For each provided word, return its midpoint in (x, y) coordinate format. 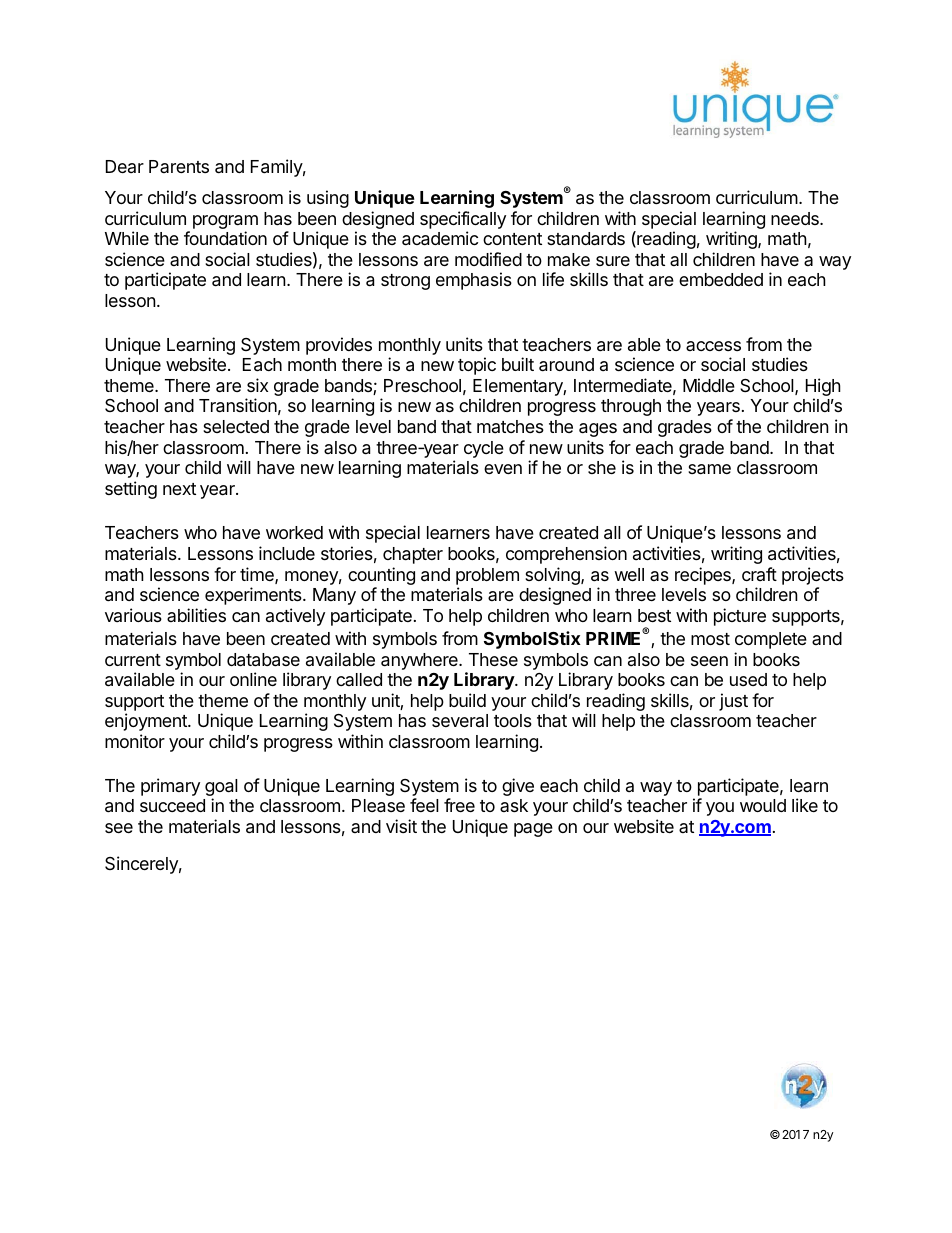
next (179, 489)
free (459, 805)
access (713, 346)
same (709, 469)
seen (709, 661)
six (257, 385)
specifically (463, 220)
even (503, 469)
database (263, 660)
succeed (172, 805)
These (493, 659)
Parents (179, 166)
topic (477, 366)
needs (796, 218)
